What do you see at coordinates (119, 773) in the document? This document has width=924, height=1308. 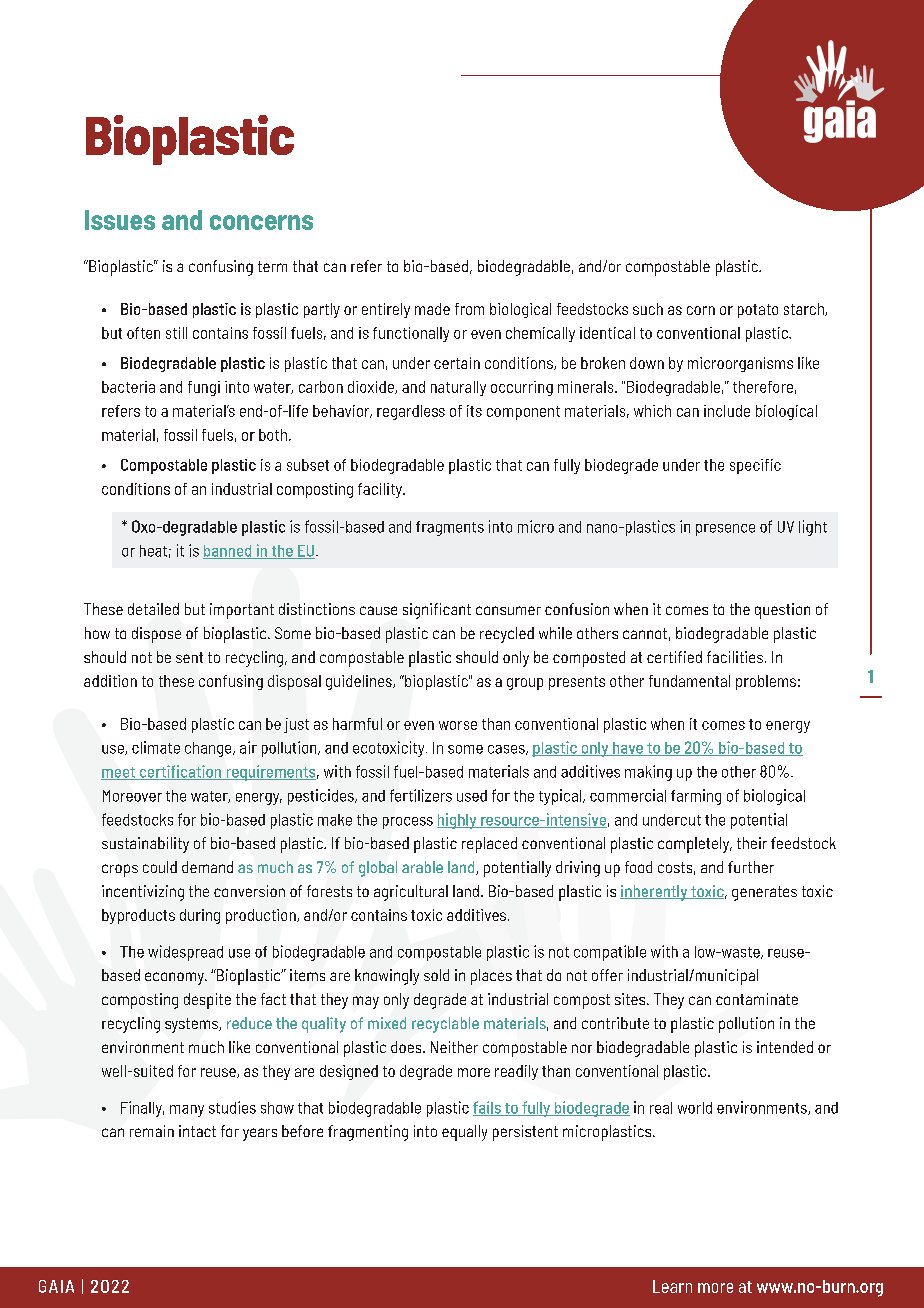 I see `meet` at bounding box center [119, 773].
